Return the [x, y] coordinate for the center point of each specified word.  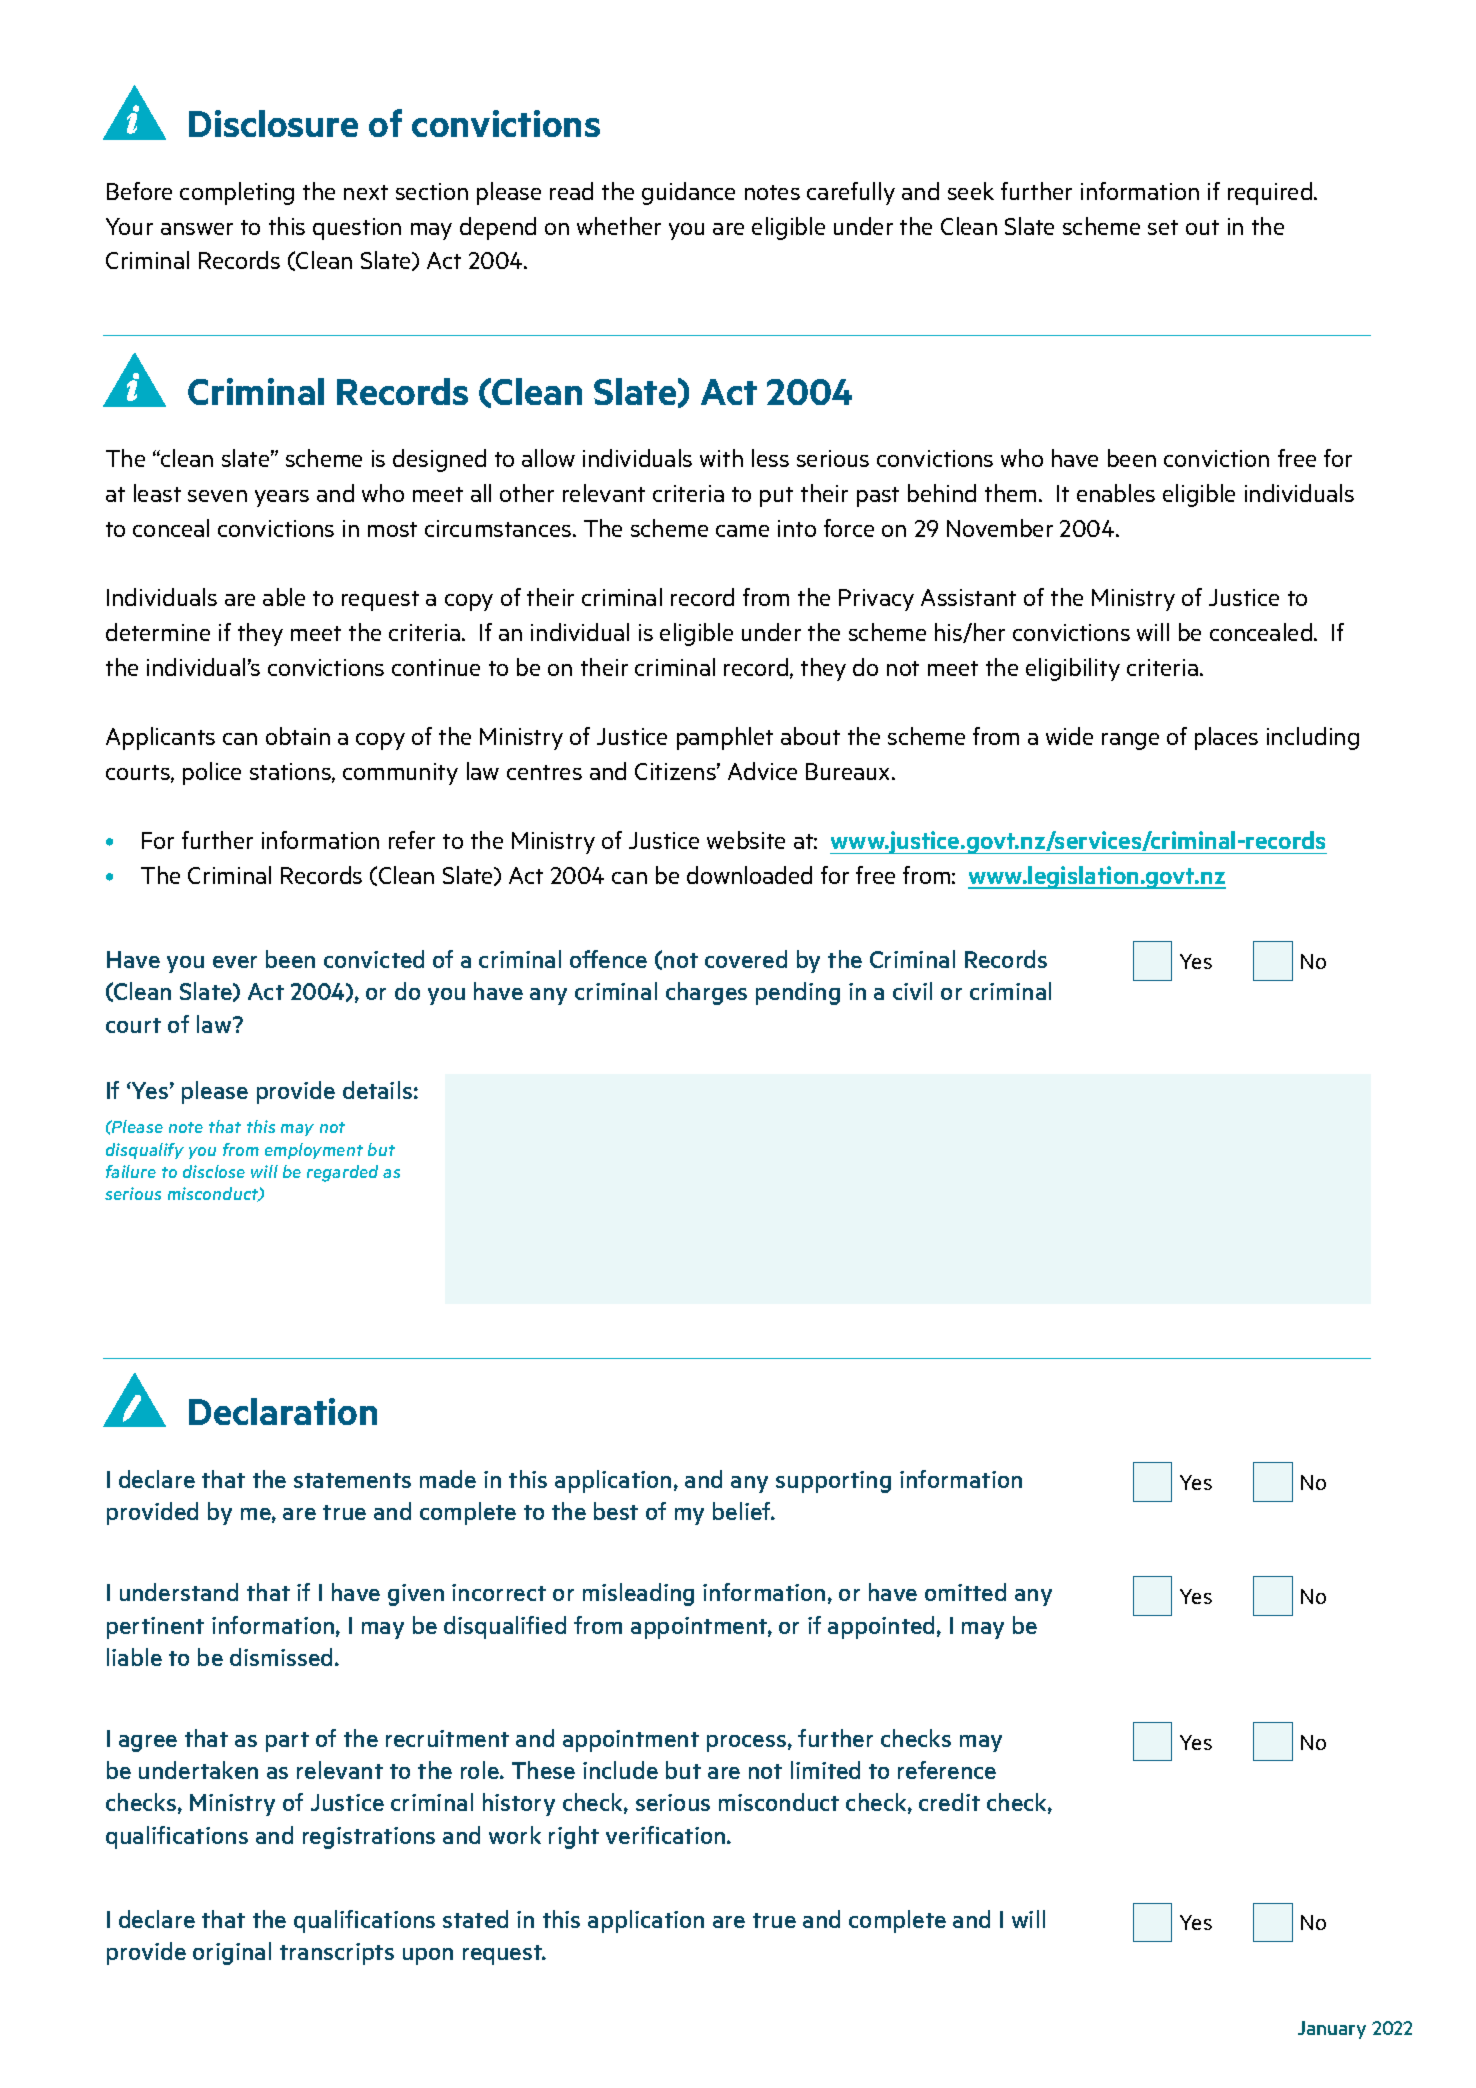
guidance [688, 193]
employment [314, 1151]
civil [912, 991]
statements [352, 1480]
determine [158, 632]
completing [237, 193]
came [742, 531]
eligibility [1073, 669]
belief [743, 1511]
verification [667, 1835]
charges [706, 993]
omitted [965, 1592]
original [232, 1953]
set [1163, 227]
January [1332, 2030]
